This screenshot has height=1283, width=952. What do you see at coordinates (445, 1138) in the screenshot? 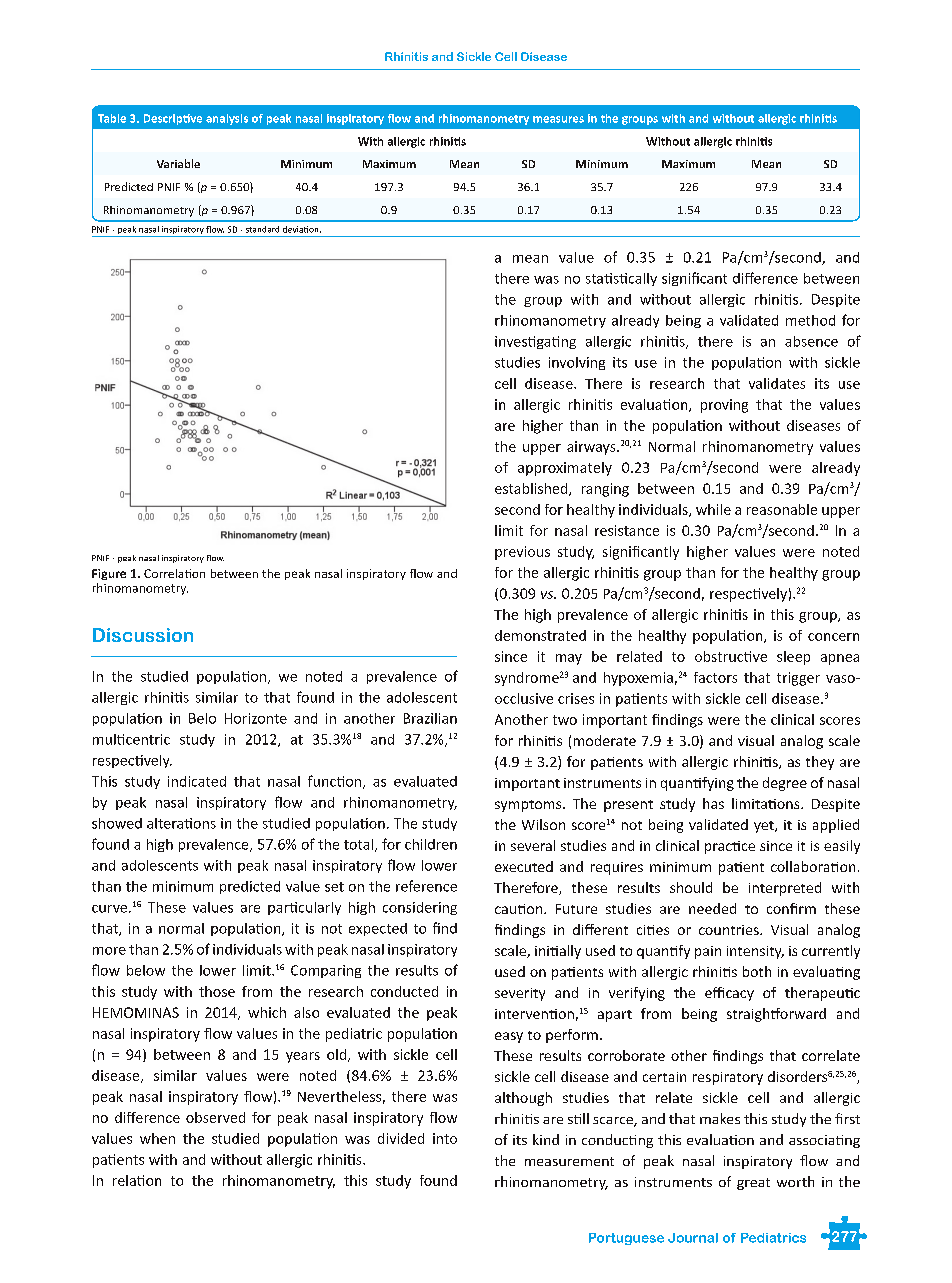
I see `into` at bounding box center [445, 1138].
